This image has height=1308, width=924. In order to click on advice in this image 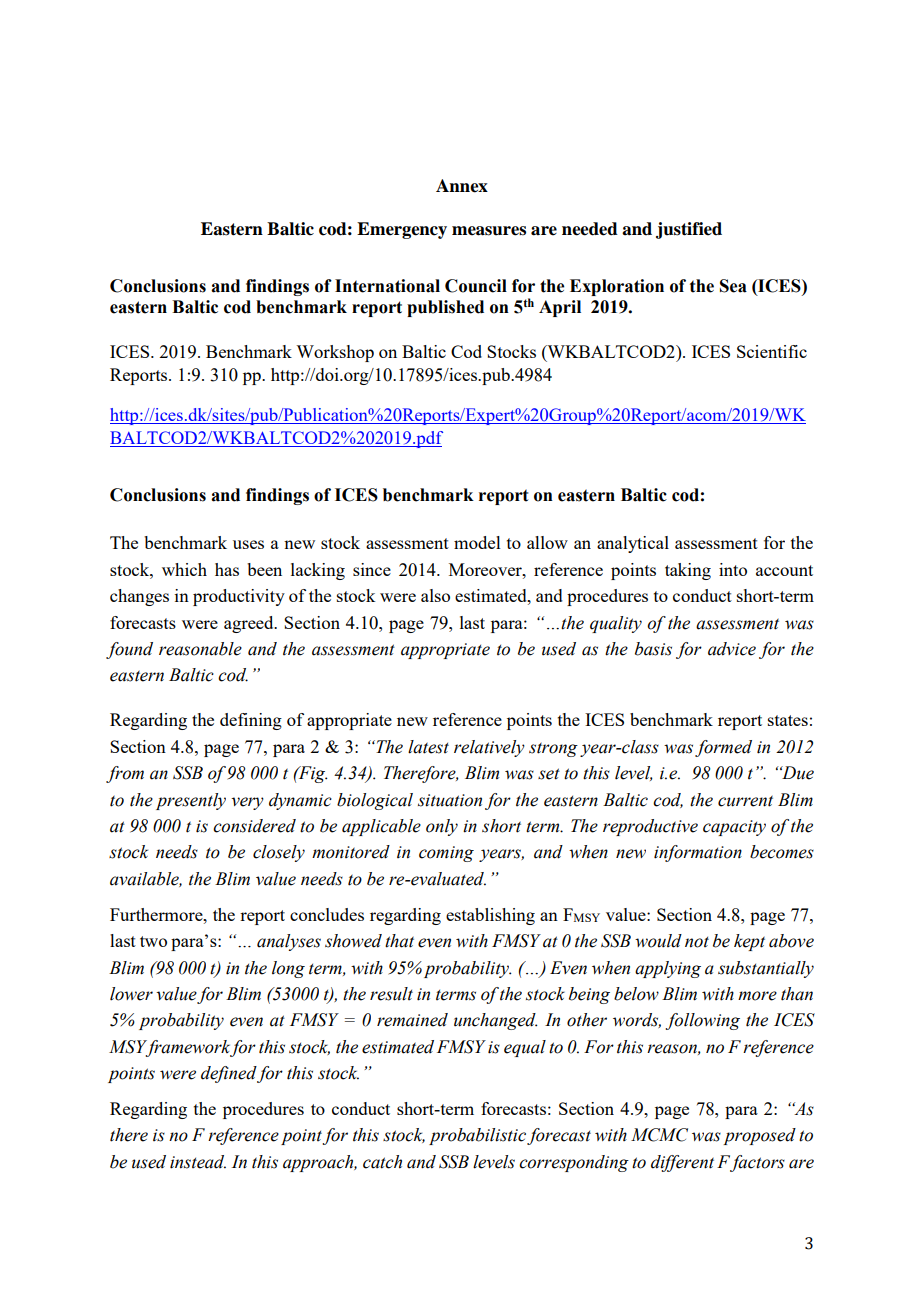, I will do `click(732, 649)`.
